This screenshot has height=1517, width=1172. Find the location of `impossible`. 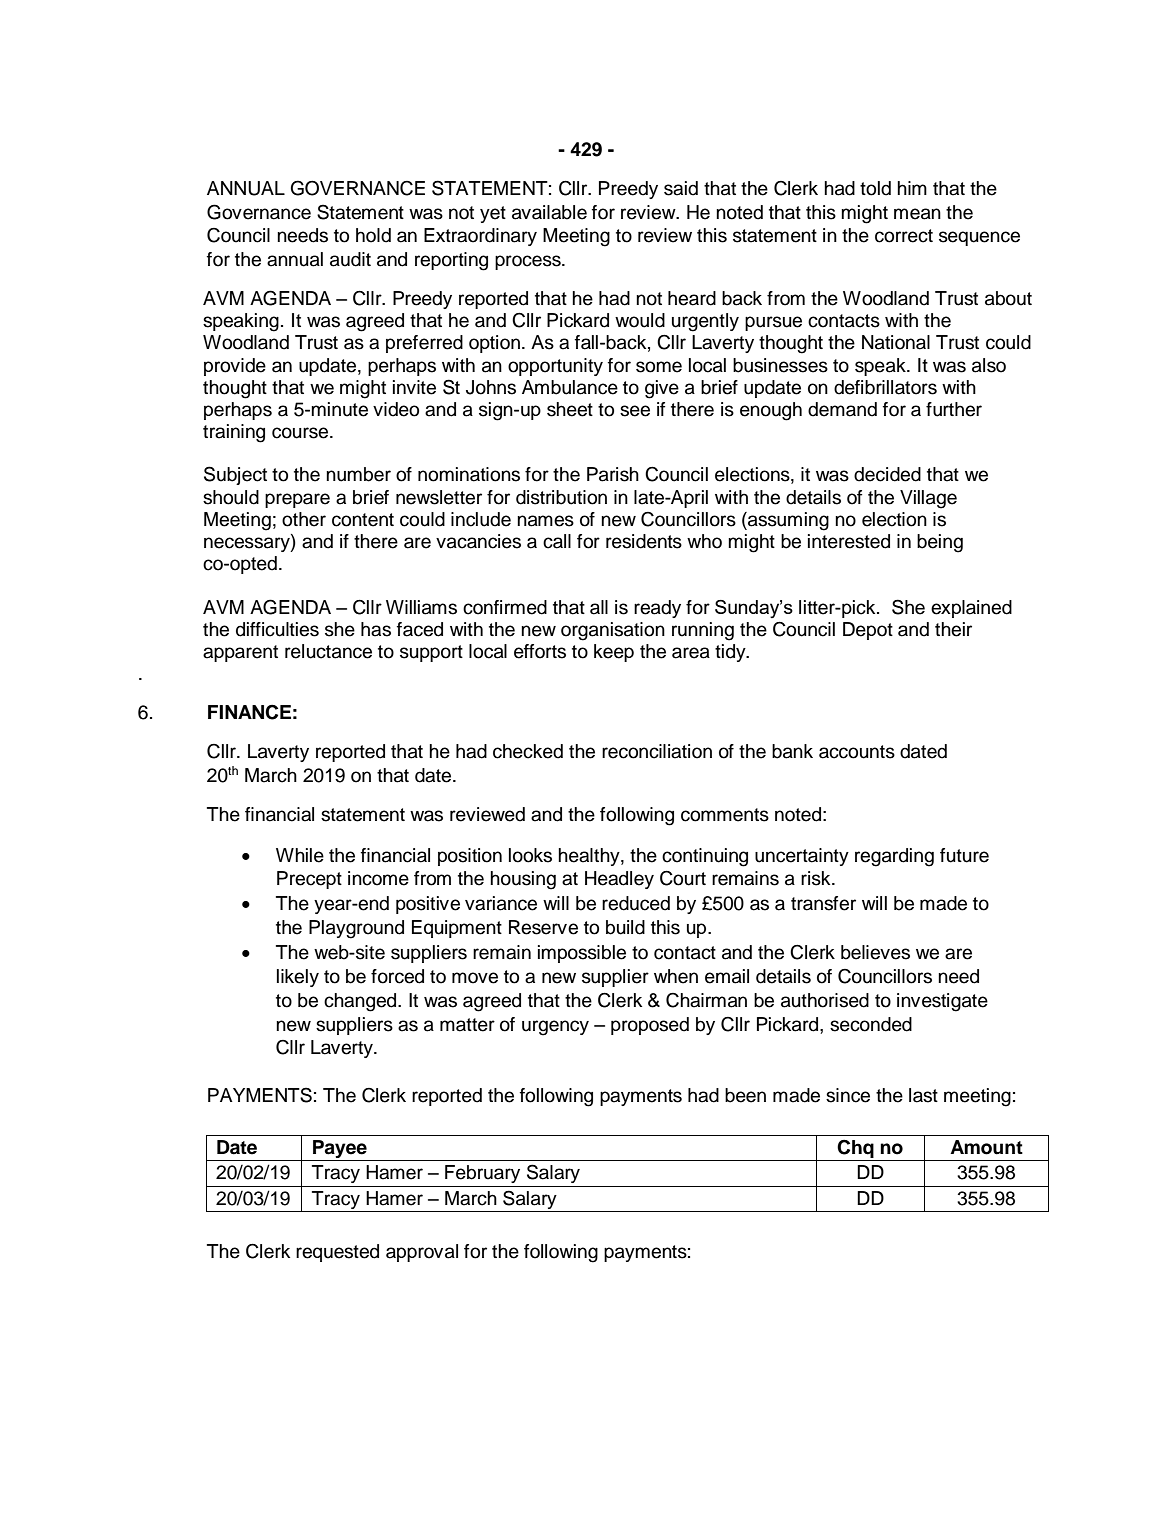

impossible is located at coordinates (582, 954).
